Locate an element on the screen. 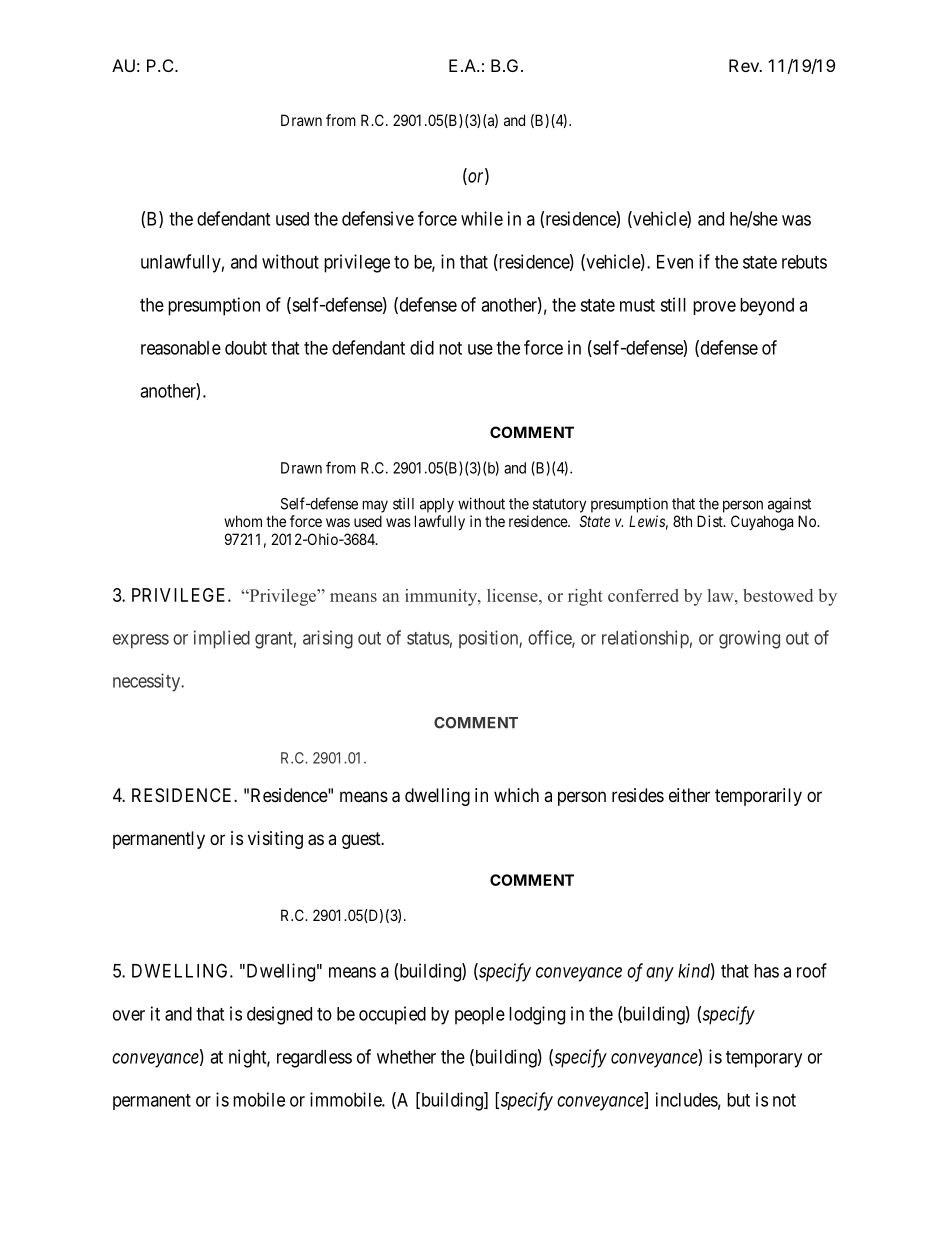  people is located at coordinates (480, 1016).
